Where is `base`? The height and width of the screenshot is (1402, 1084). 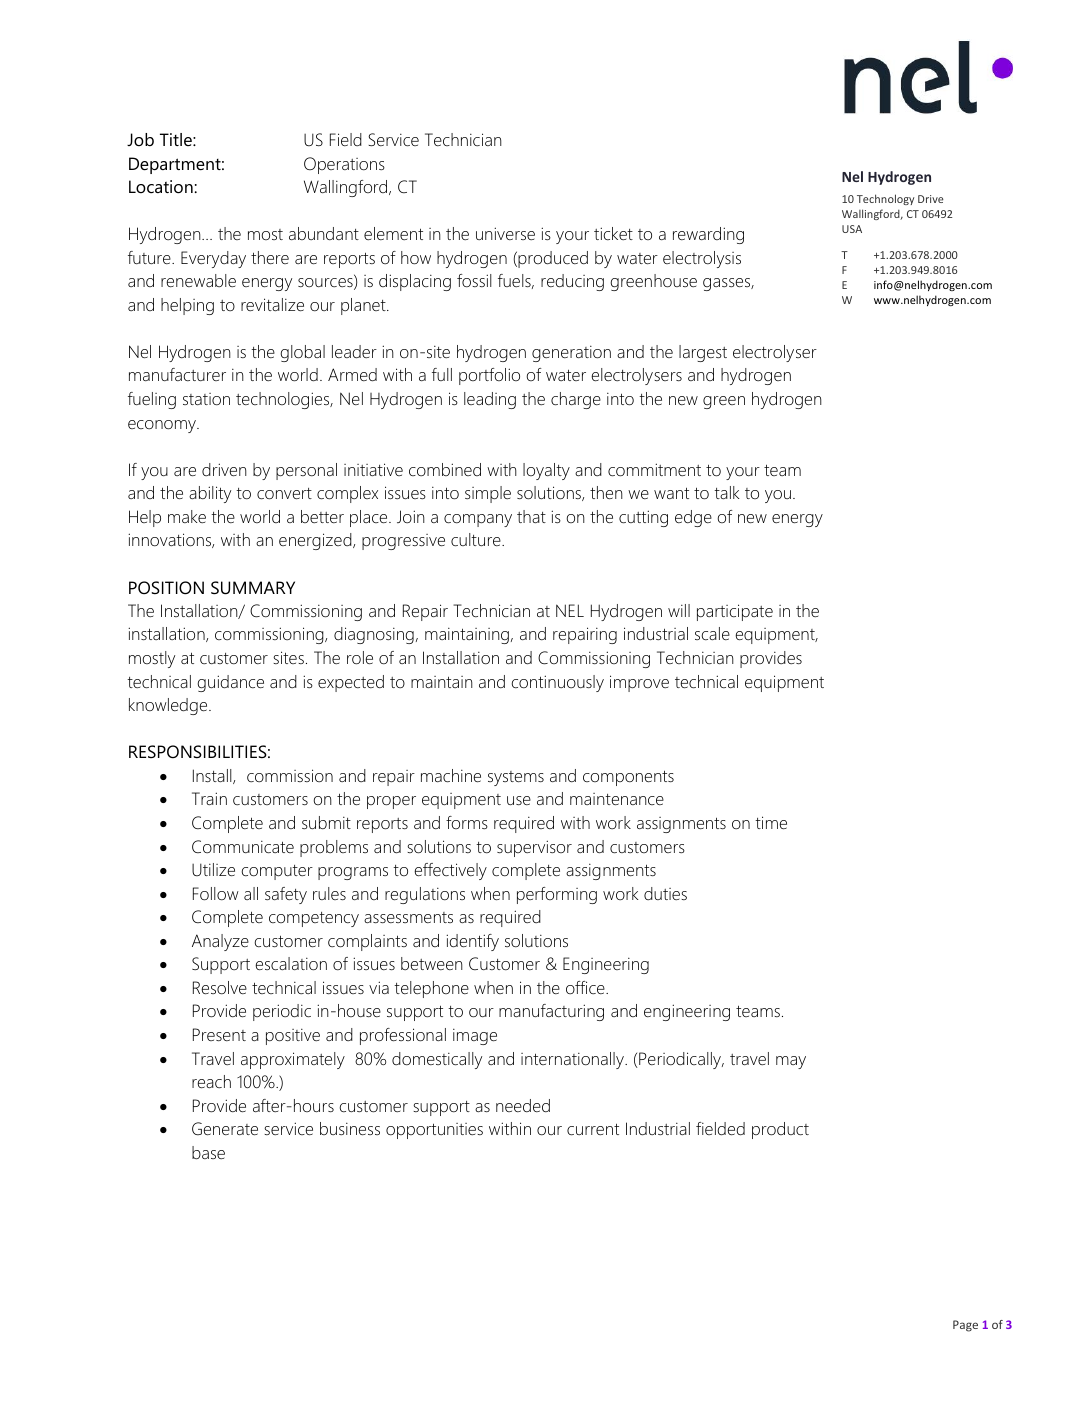 base is located at coordinates (208, 1153).
